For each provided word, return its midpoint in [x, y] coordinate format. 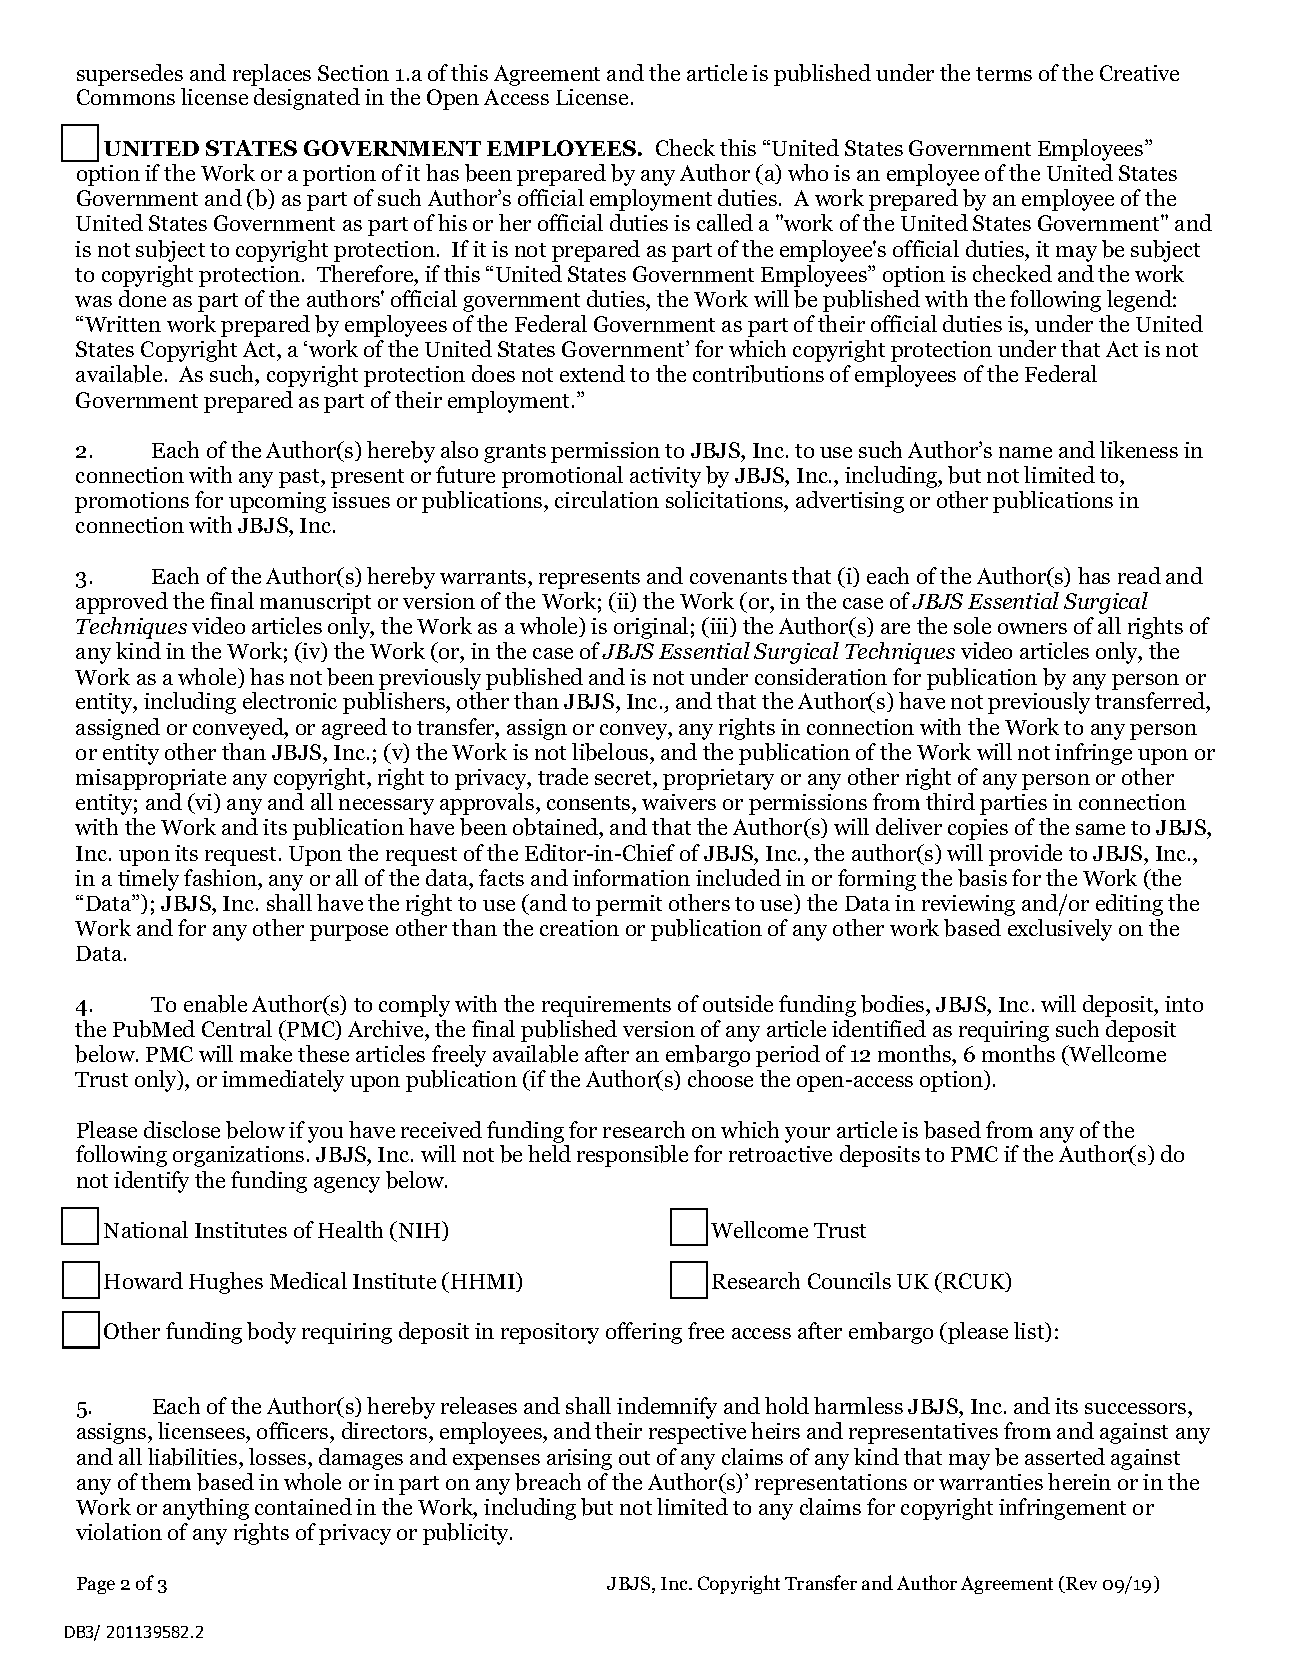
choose [720, 1078]
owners [1032, 628]
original [651, 628]
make [266, 1053]
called [725, 222]
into [1184, 1004]
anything [206, 1509]
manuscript [315, 603]
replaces [272, 75]
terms [1004, 74]
